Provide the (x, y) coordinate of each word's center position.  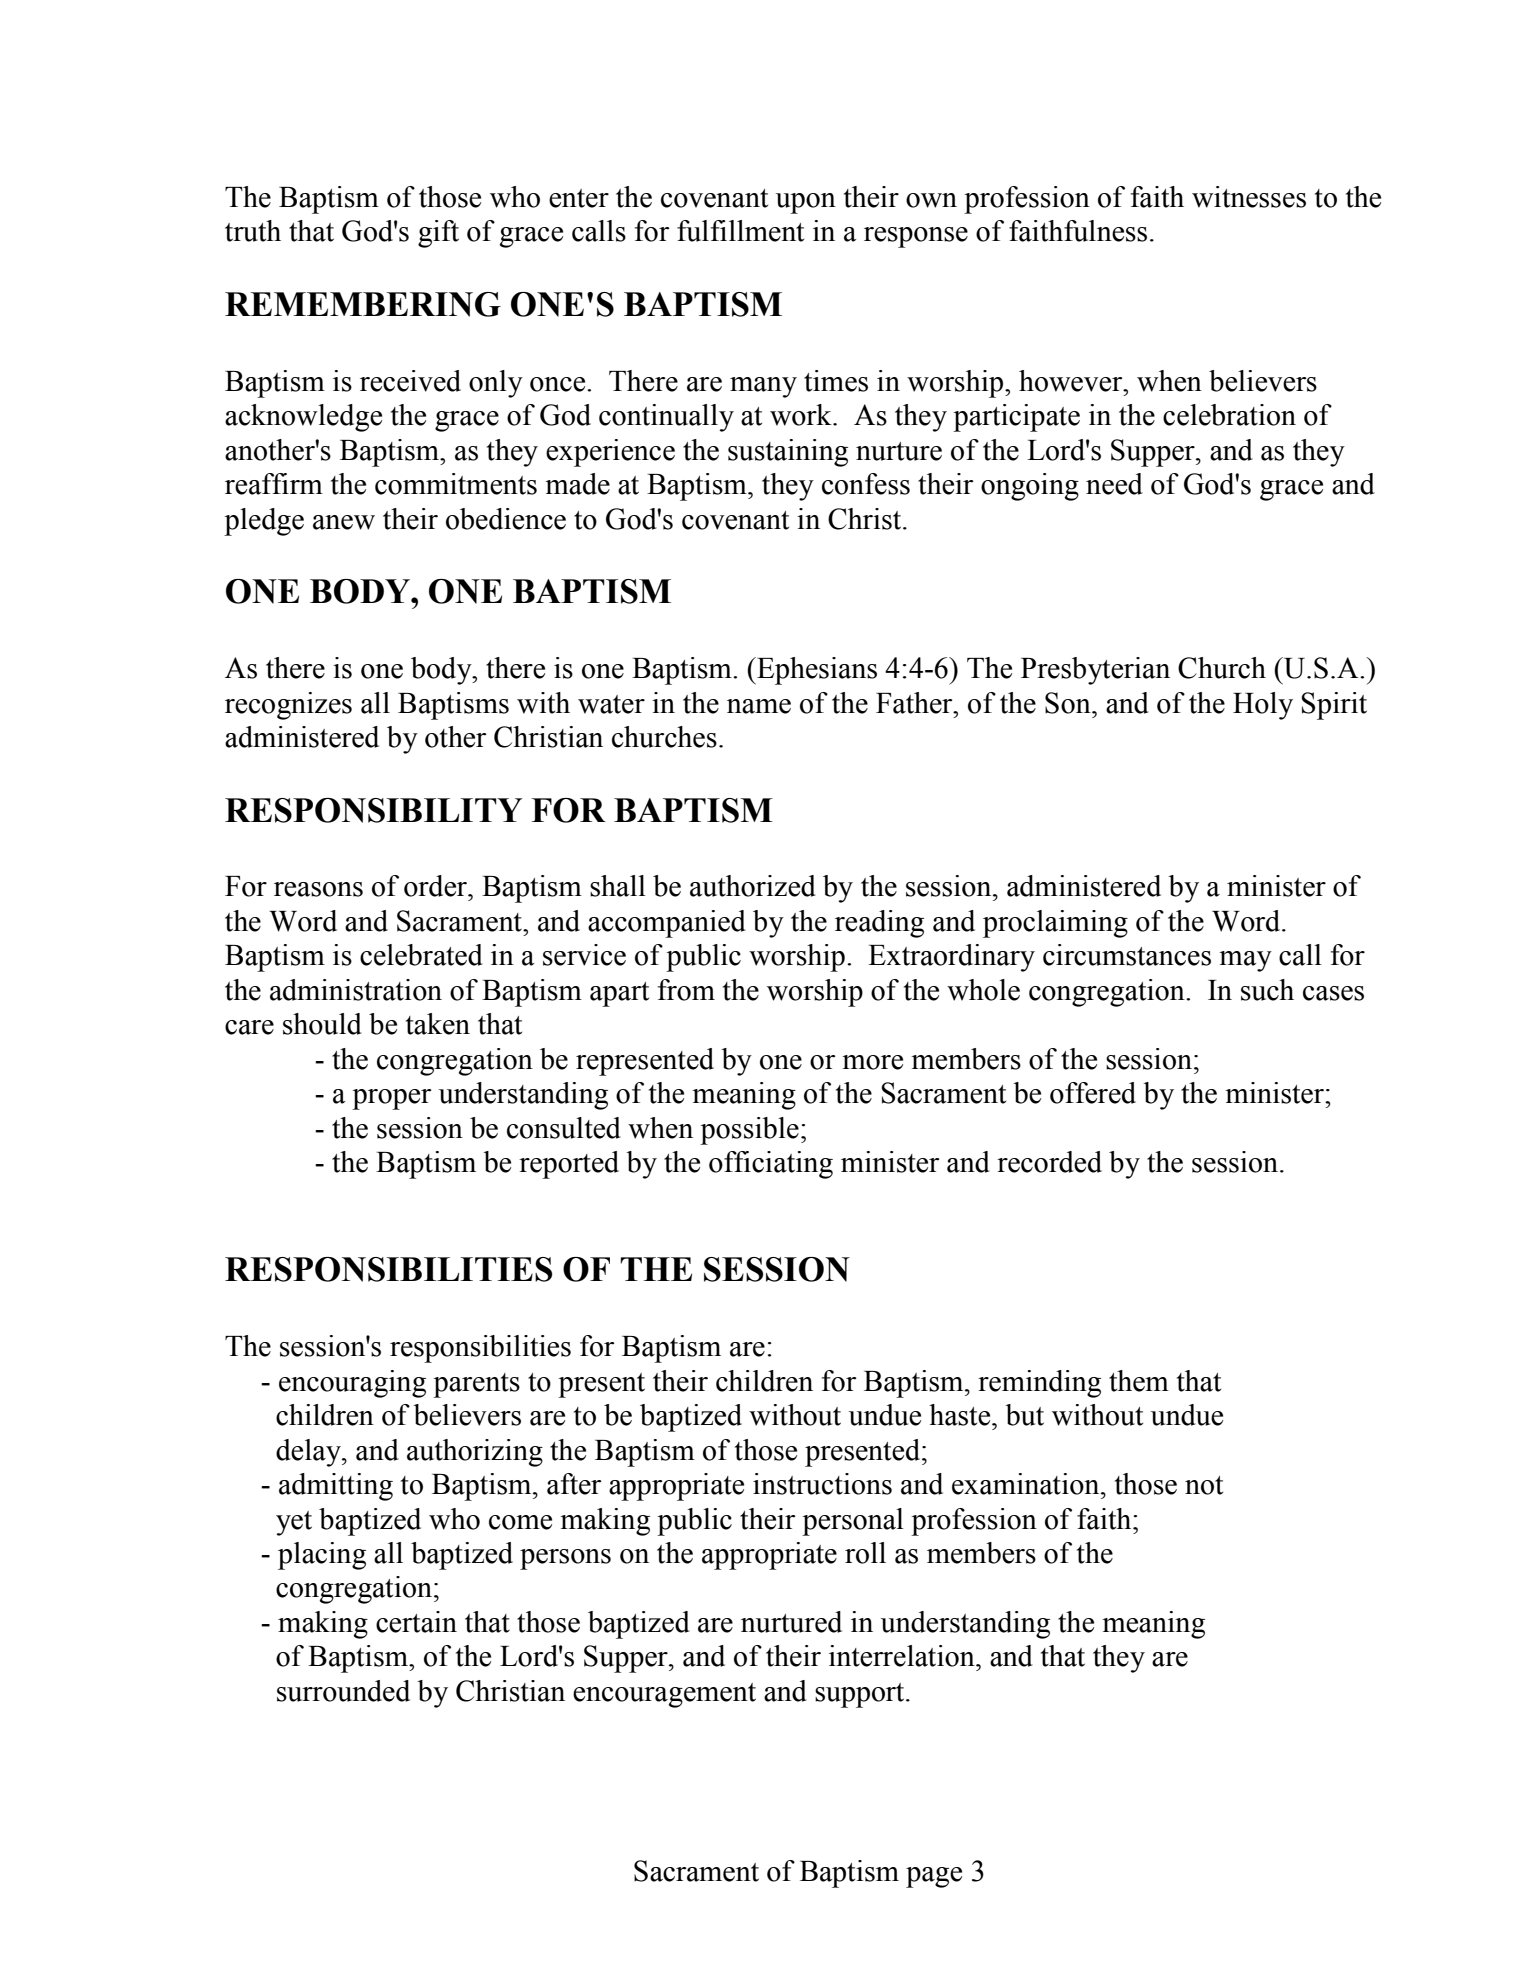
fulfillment (740, 231)
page (934, 1877)
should (322, 1024)
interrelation (903, 1656)
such (1267, 990)
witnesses (1249, 197)
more (872, 1062)
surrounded (343, 1691)
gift (438, 234)
